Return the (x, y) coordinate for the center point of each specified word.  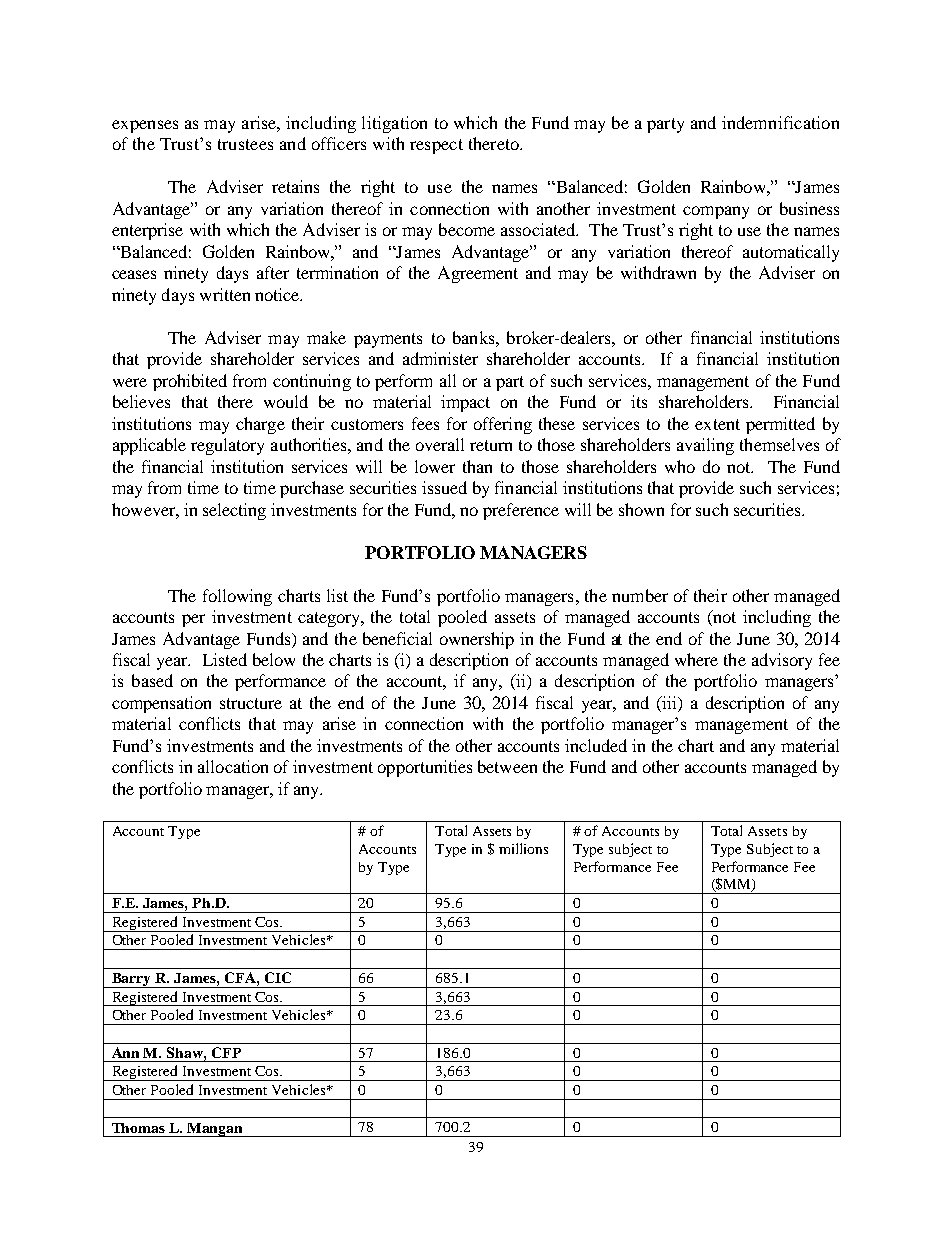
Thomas (138, 1128)
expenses (145, 126)
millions (523, 848)
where (696, 659)
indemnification (780, 122)
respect (436, 146)
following (237, 597)
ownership (477, 640)
